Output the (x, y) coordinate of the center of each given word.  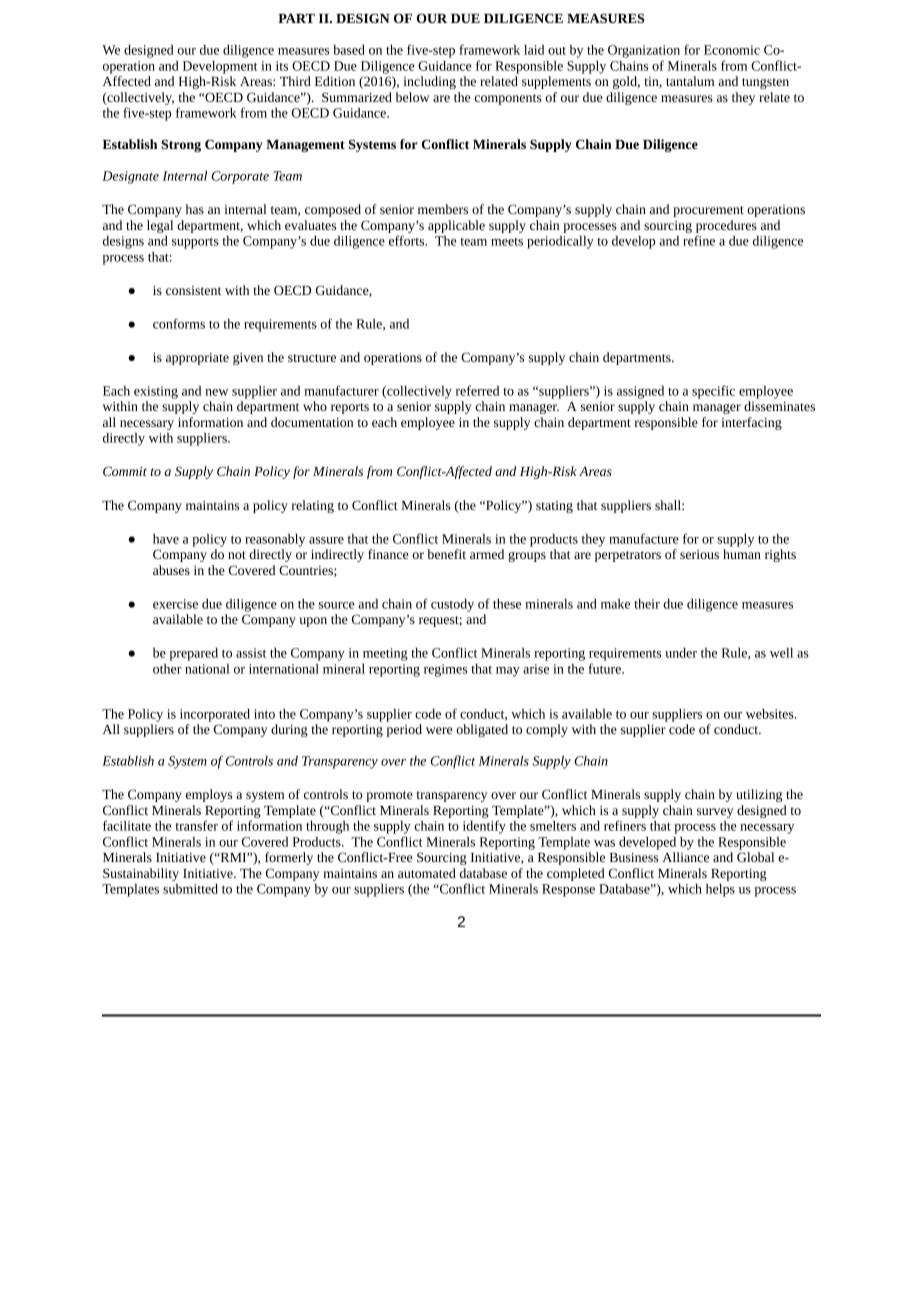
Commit (125, 471)
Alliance (685, 857)
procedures (726, 226)
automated (427, 873)
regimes (445, 670)
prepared (194, 654)
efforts (408, 240)
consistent (193, 290)
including (429, 82)
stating (554, 507)
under (681, 652)
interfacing (751, 423)
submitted (190, 888)
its (282, 66)
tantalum (690, 81)
